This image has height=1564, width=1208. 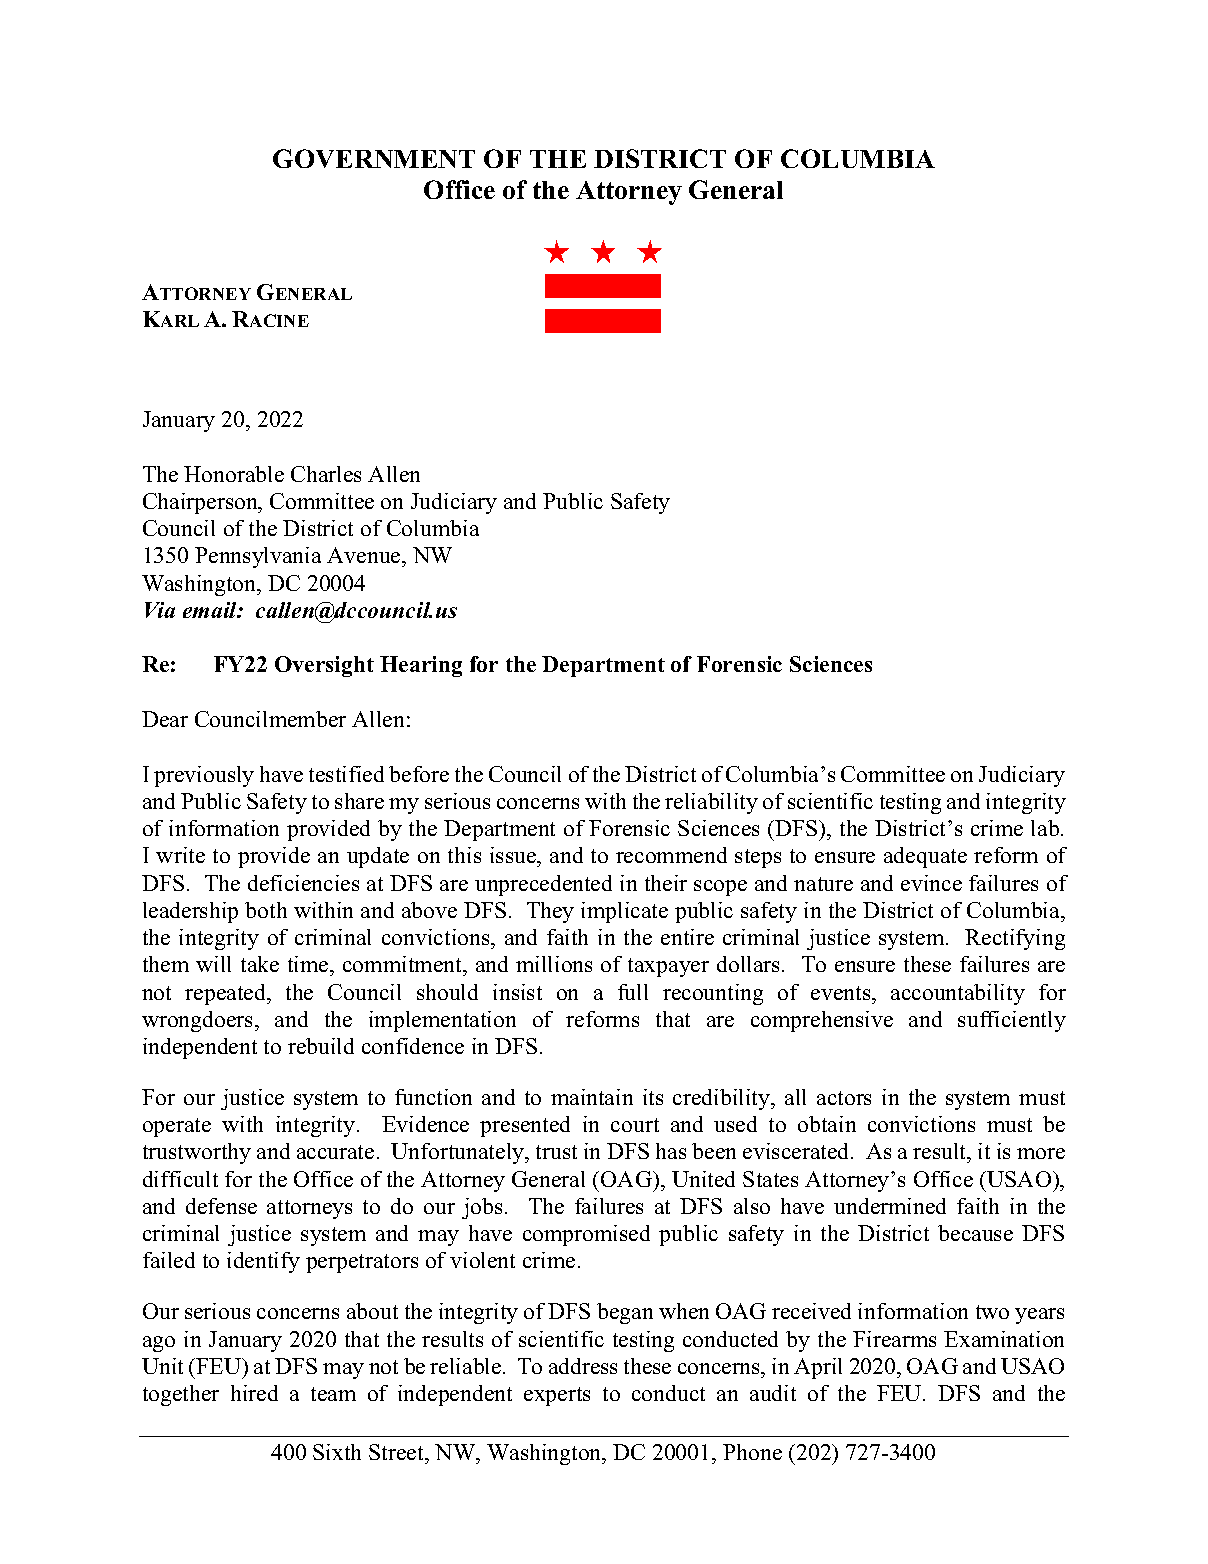 What do you see at coordinates (374, 158) in the image?
I see `GOVERNMENT` at bounding box center [374, 158].
